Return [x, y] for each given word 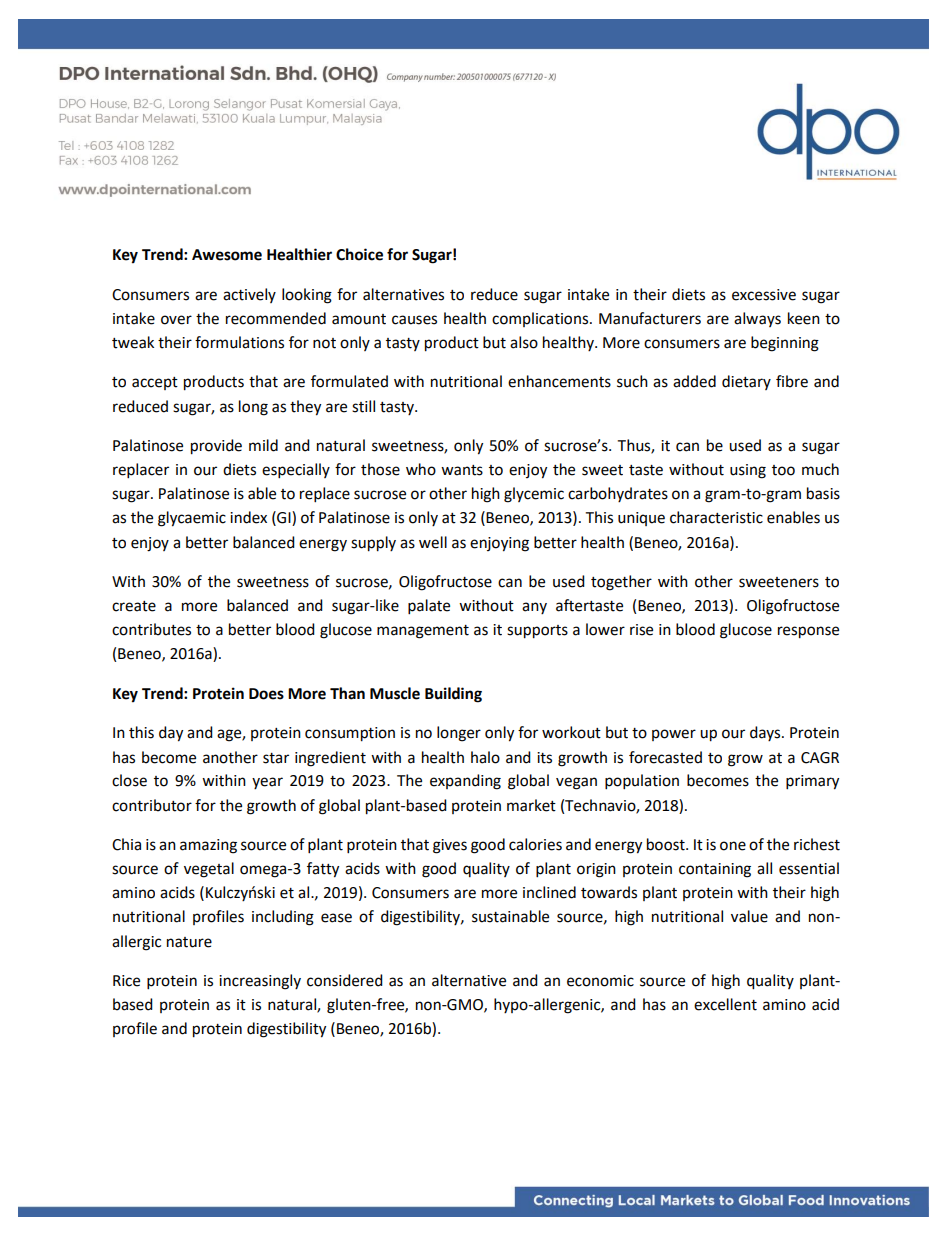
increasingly [260, 982]
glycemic [534, 495]
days [766, 733]
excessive [764, 295]
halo [485, 757]
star [276, 758]
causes [414, 320]
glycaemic [192, 519]
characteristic [716, 517]
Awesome [227, 255]
